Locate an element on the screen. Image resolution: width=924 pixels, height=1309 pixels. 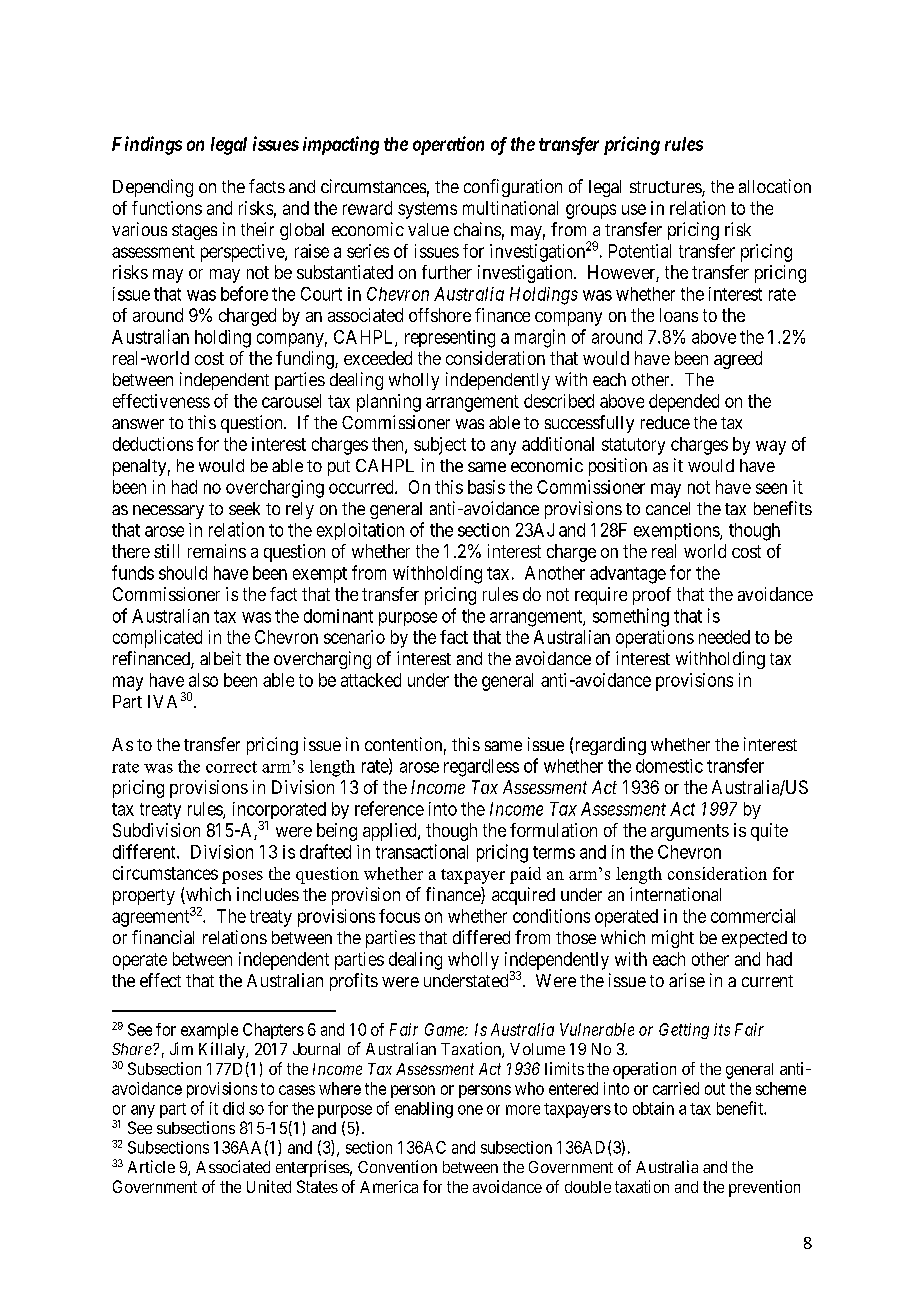
differed is located at coordinates (481, 937).
